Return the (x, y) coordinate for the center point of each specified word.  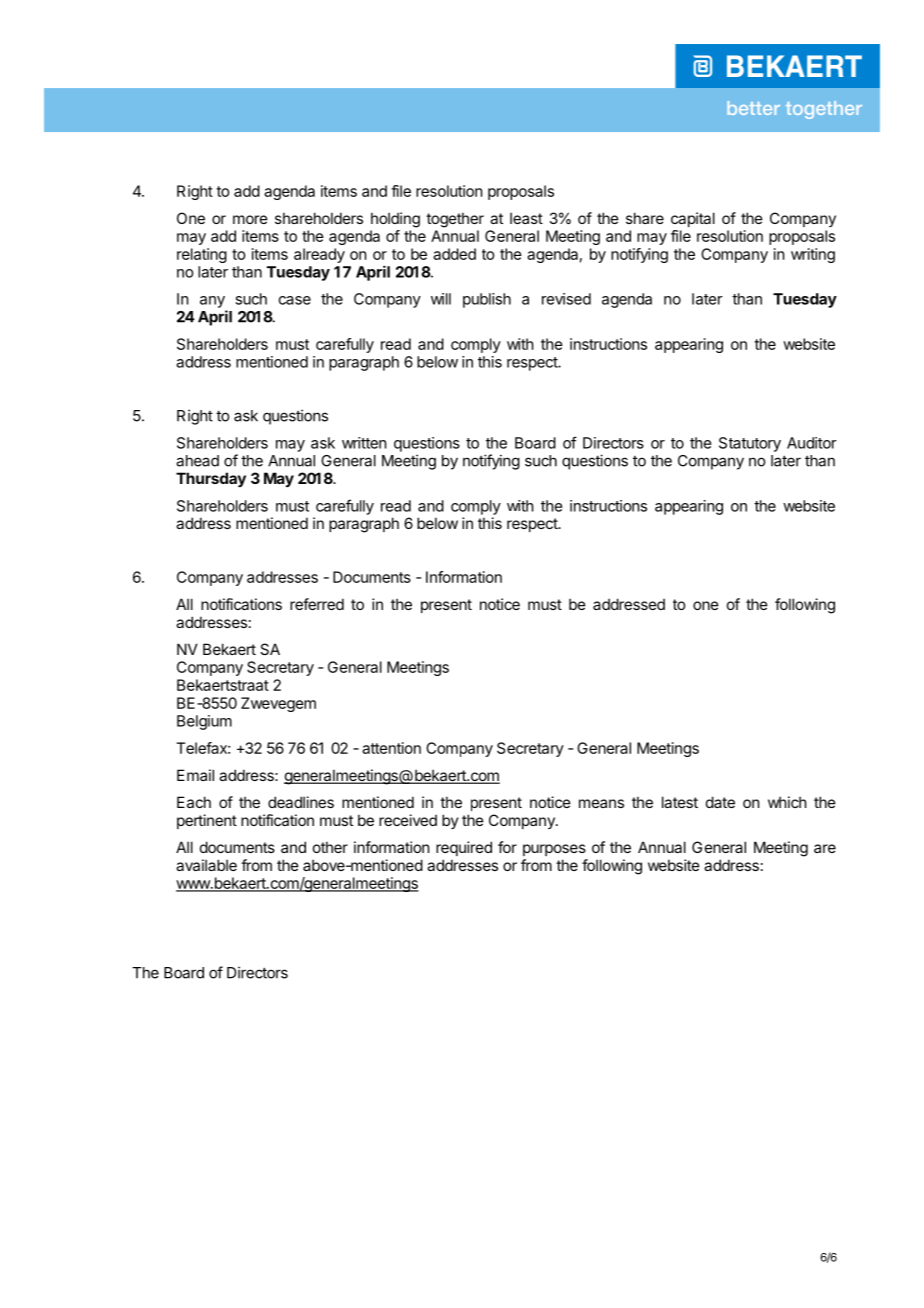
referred (317, 604)
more (250, 219)
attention (391, 748)
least (526, 218)
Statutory (750, 444)
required (464, 848)
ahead (197, 461)
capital (693, 219)
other (330, 847)
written (364, 443)
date (720, 802)
